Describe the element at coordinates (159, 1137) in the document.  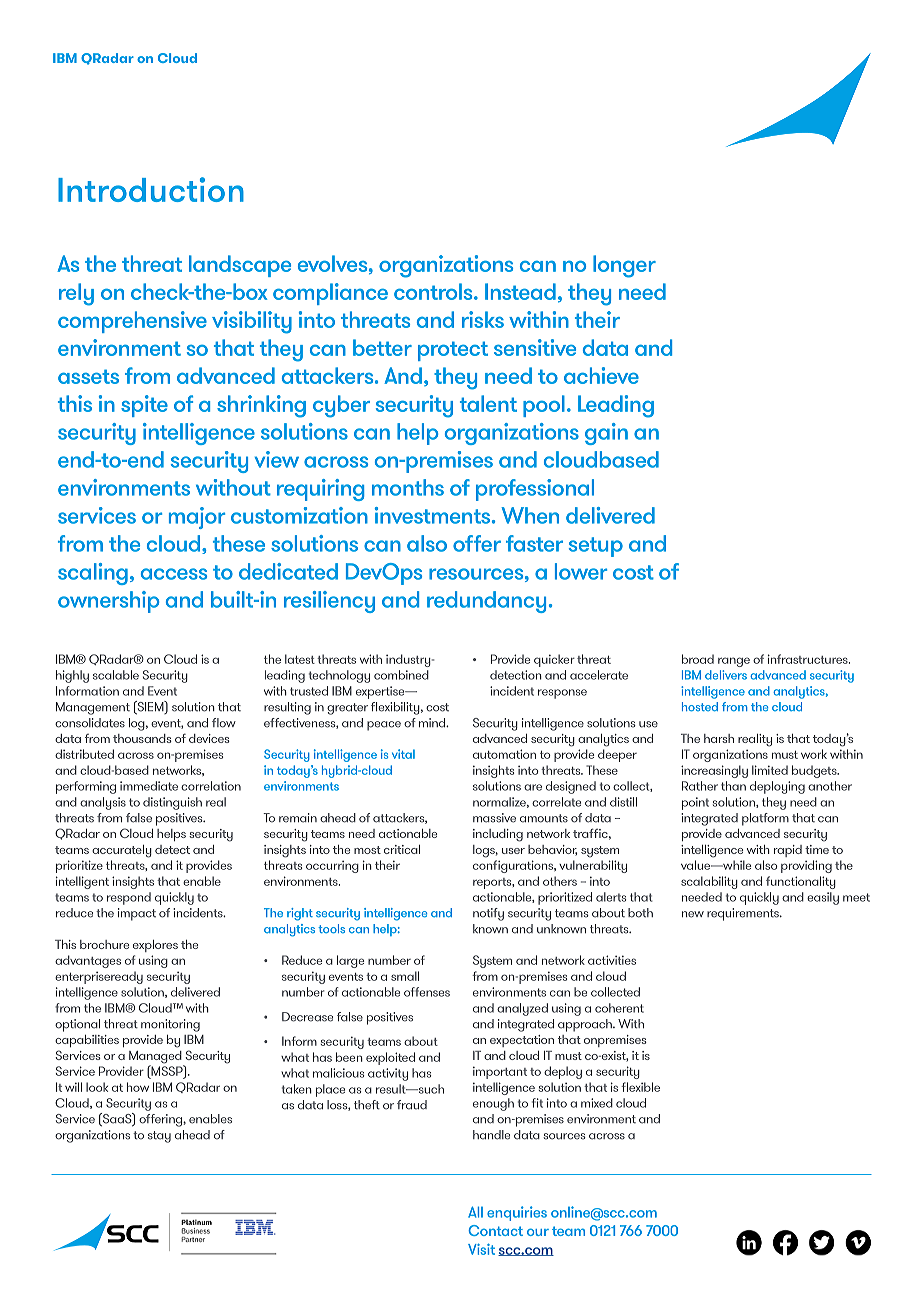
I see `stay` at that location.
